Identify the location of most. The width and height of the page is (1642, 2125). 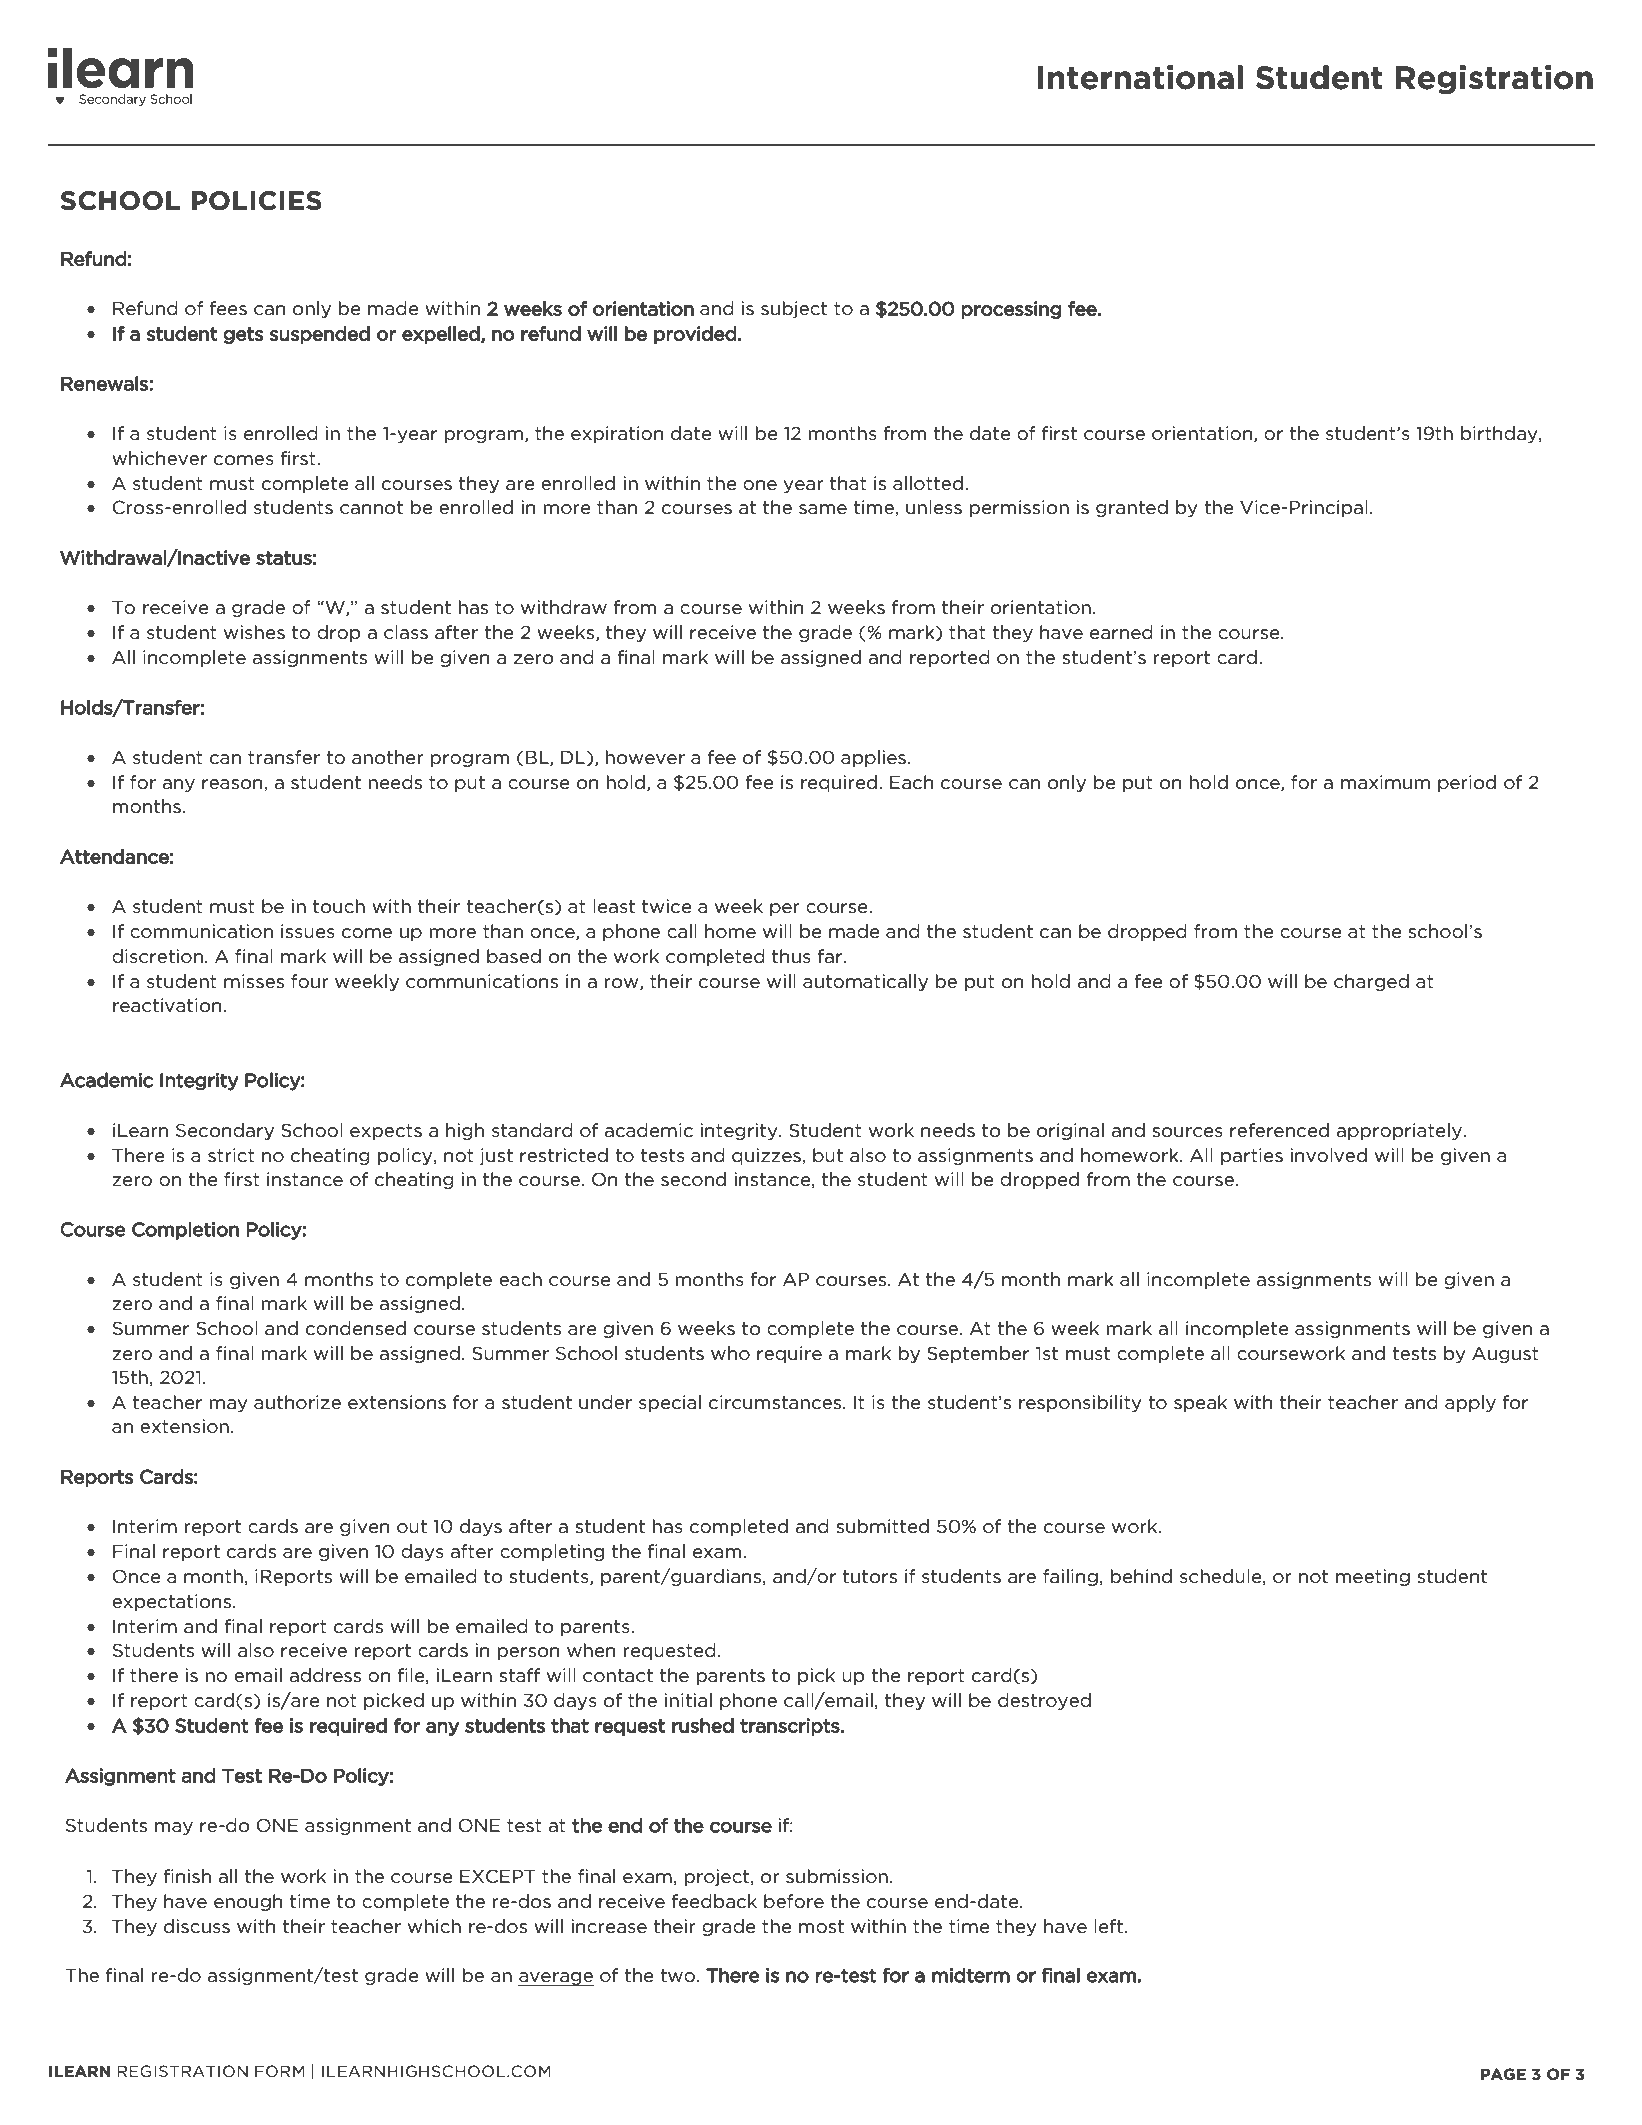
(821, 1927).
